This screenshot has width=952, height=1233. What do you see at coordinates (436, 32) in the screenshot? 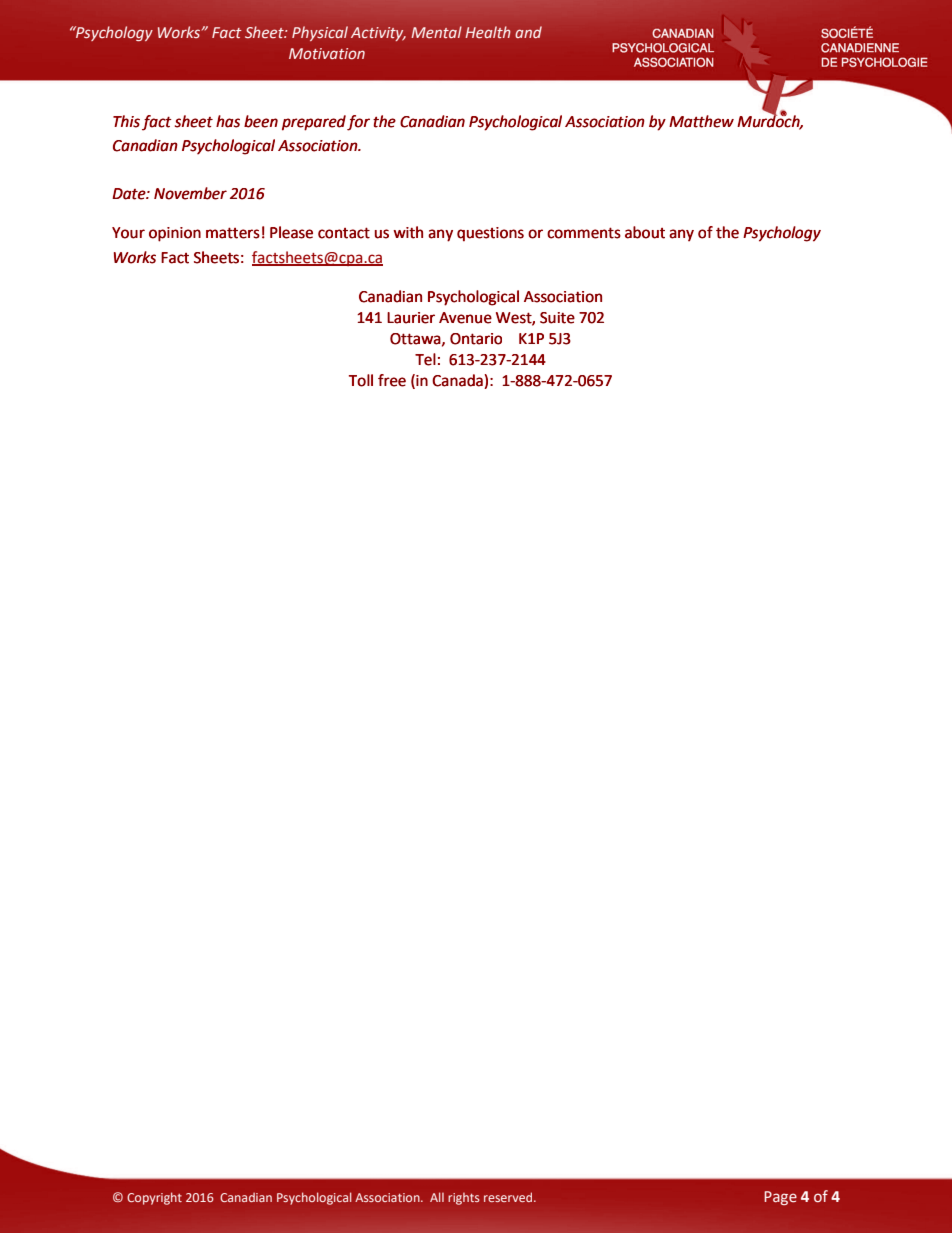
I see `Mental` at bounding box center [436, 32].
